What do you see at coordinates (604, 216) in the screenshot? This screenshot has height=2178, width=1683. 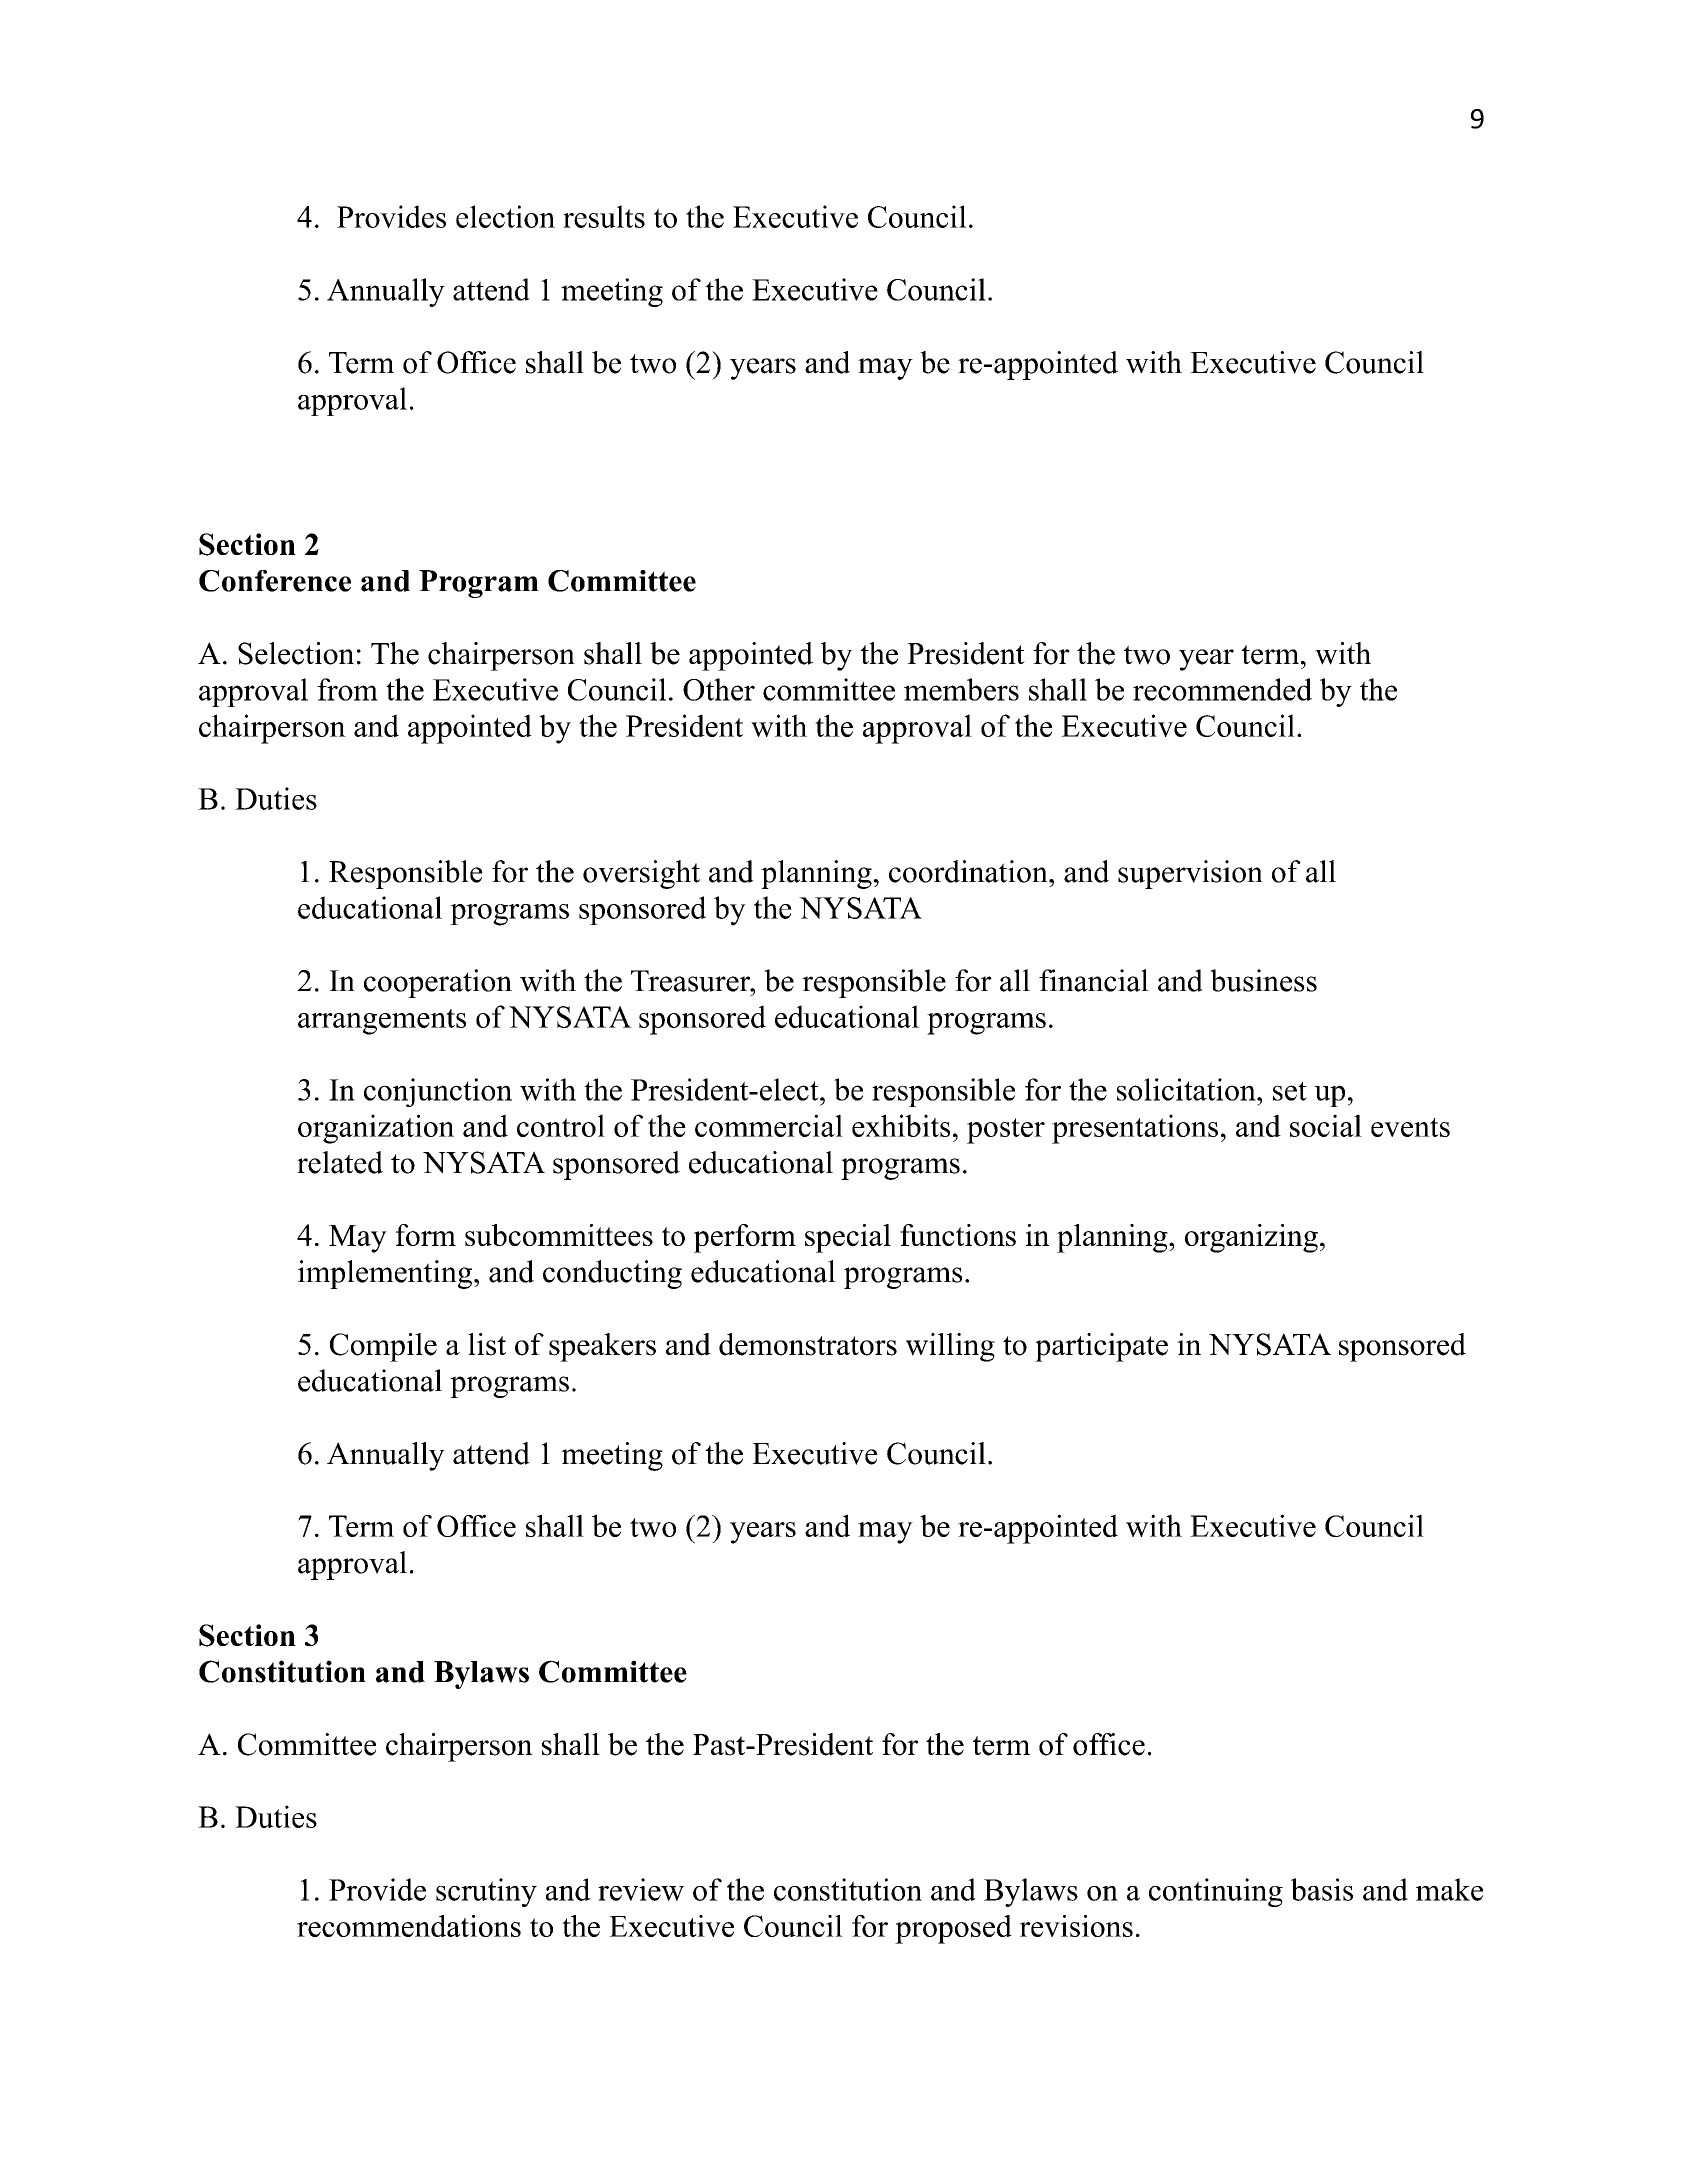 I see `results` at bounding box center [604, 216].
